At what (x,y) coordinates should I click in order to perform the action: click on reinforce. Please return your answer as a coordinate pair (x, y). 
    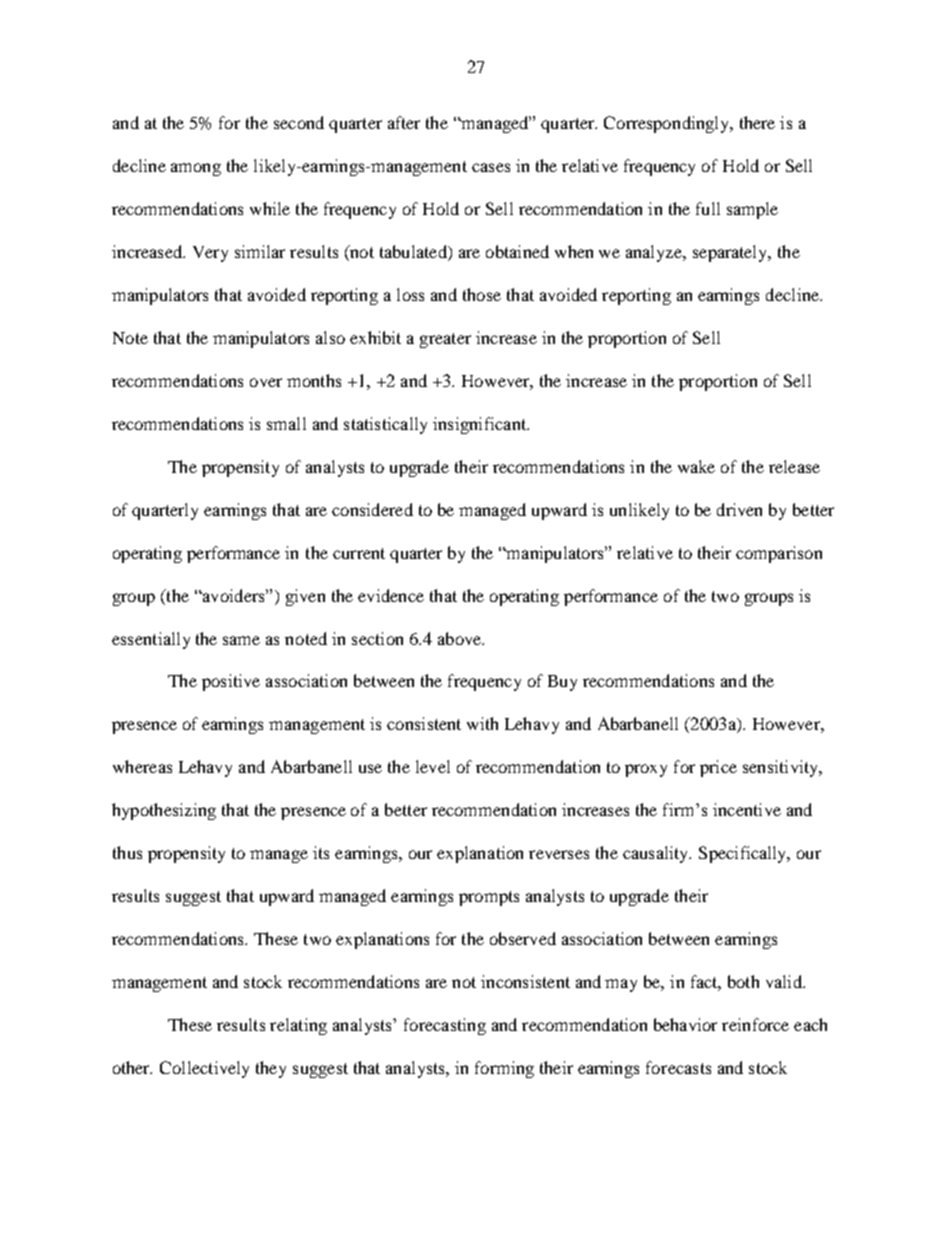
    Looking at the image, I should click on (755, 1024).
